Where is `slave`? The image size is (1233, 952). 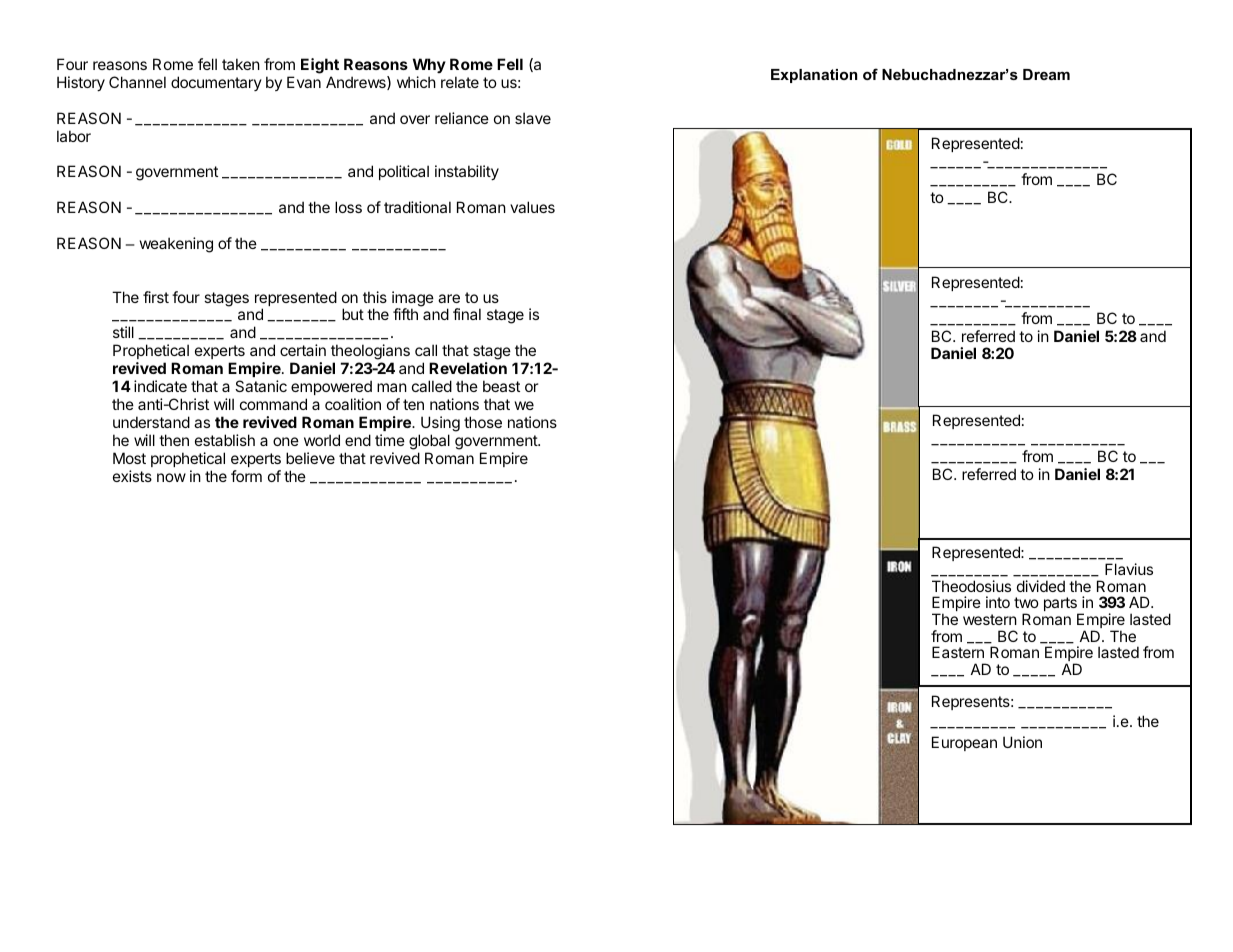 slave is located at coordinates (533, 118).
